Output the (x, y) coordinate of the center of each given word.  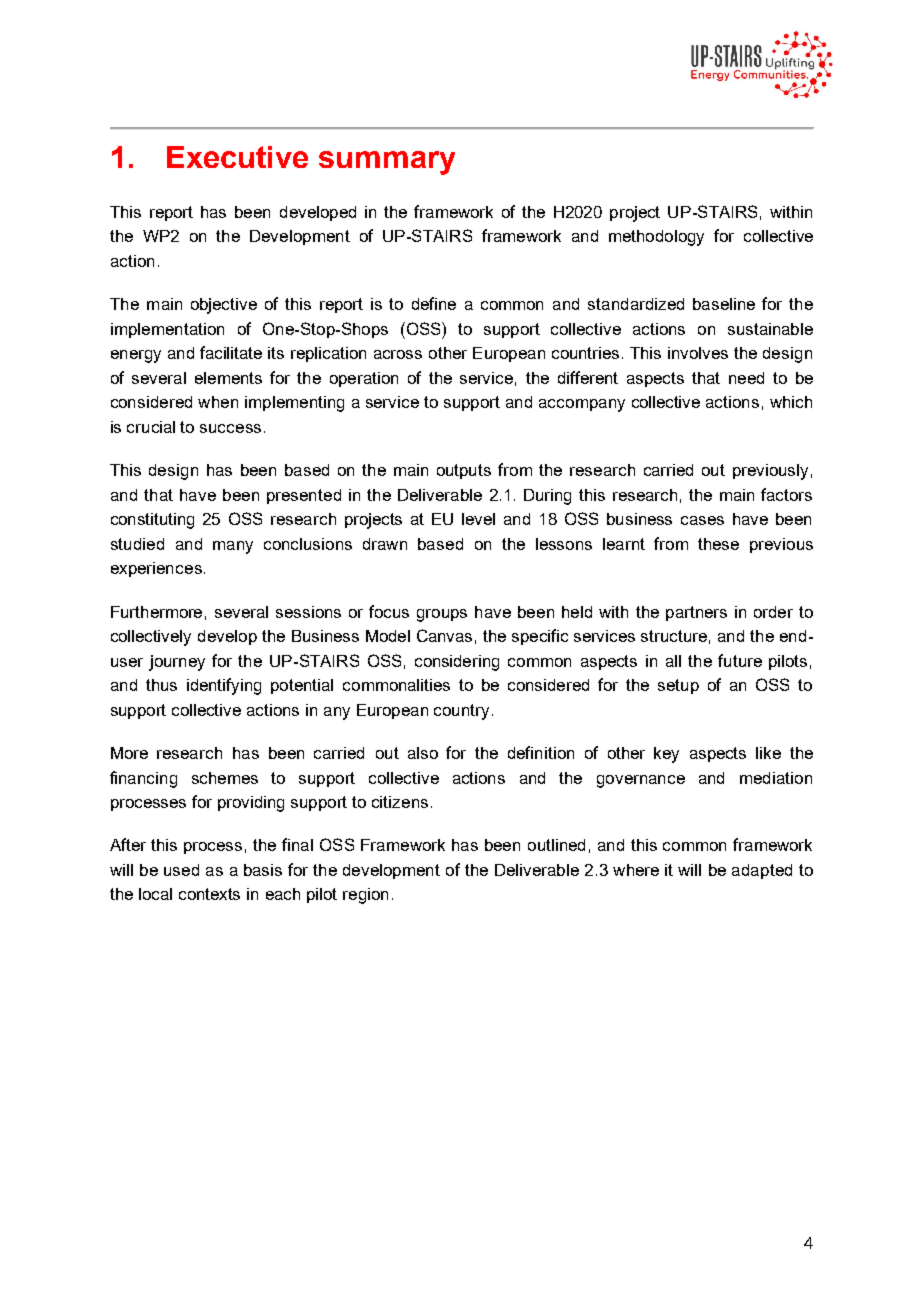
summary (387, 163)
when (218, 402)
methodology (656, 238)
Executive (237, 157)
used (181, 870)
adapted (762, 871)
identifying (224, 686)
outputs (464, 471)
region (365, 896)
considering (457, 663)
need (746, 378)
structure (674, 636)
